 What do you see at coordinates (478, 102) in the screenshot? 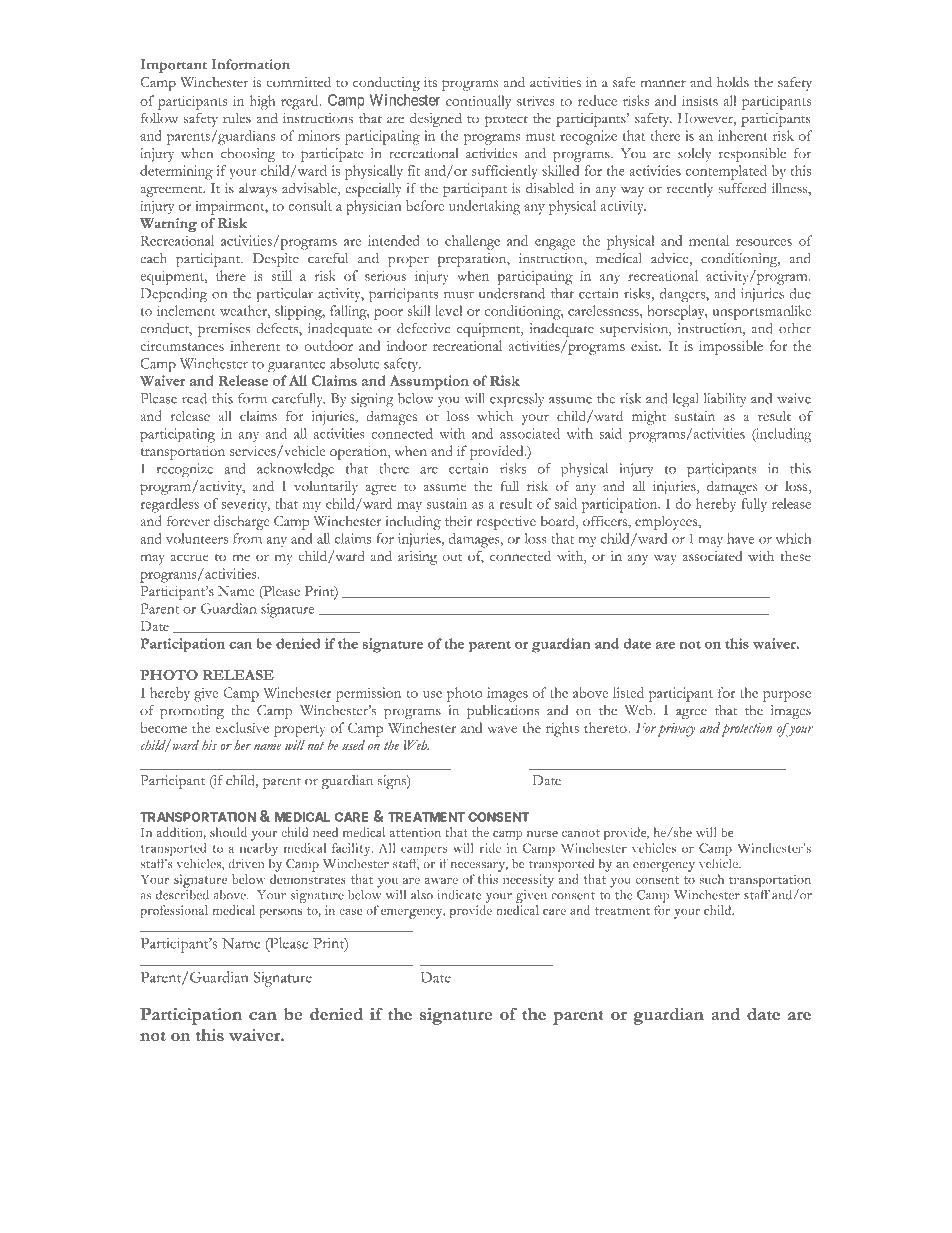
I see `continually` at bounding box center [478, 102].
